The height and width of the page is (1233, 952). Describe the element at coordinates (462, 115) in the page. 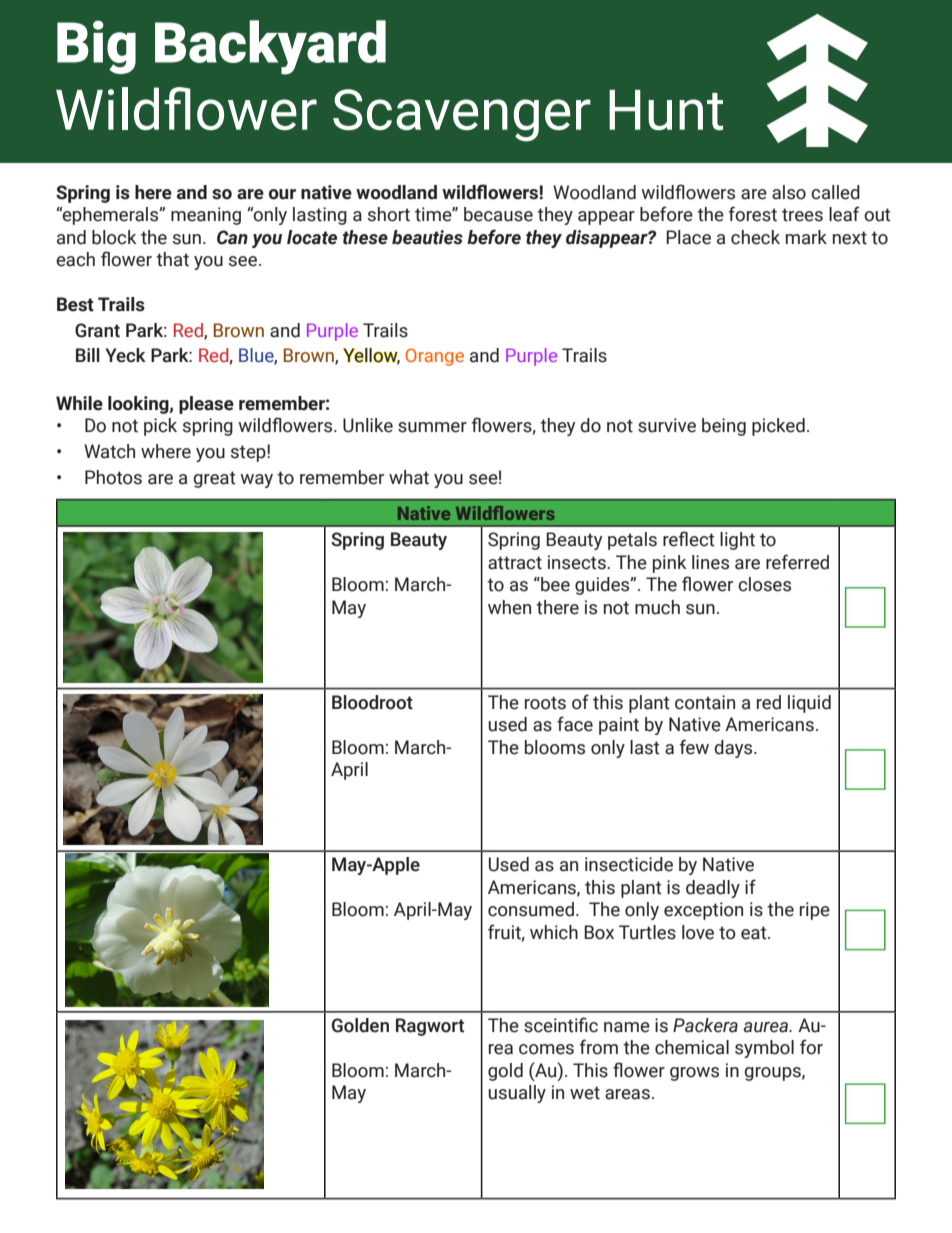

I see `Scavenger` at that location.
